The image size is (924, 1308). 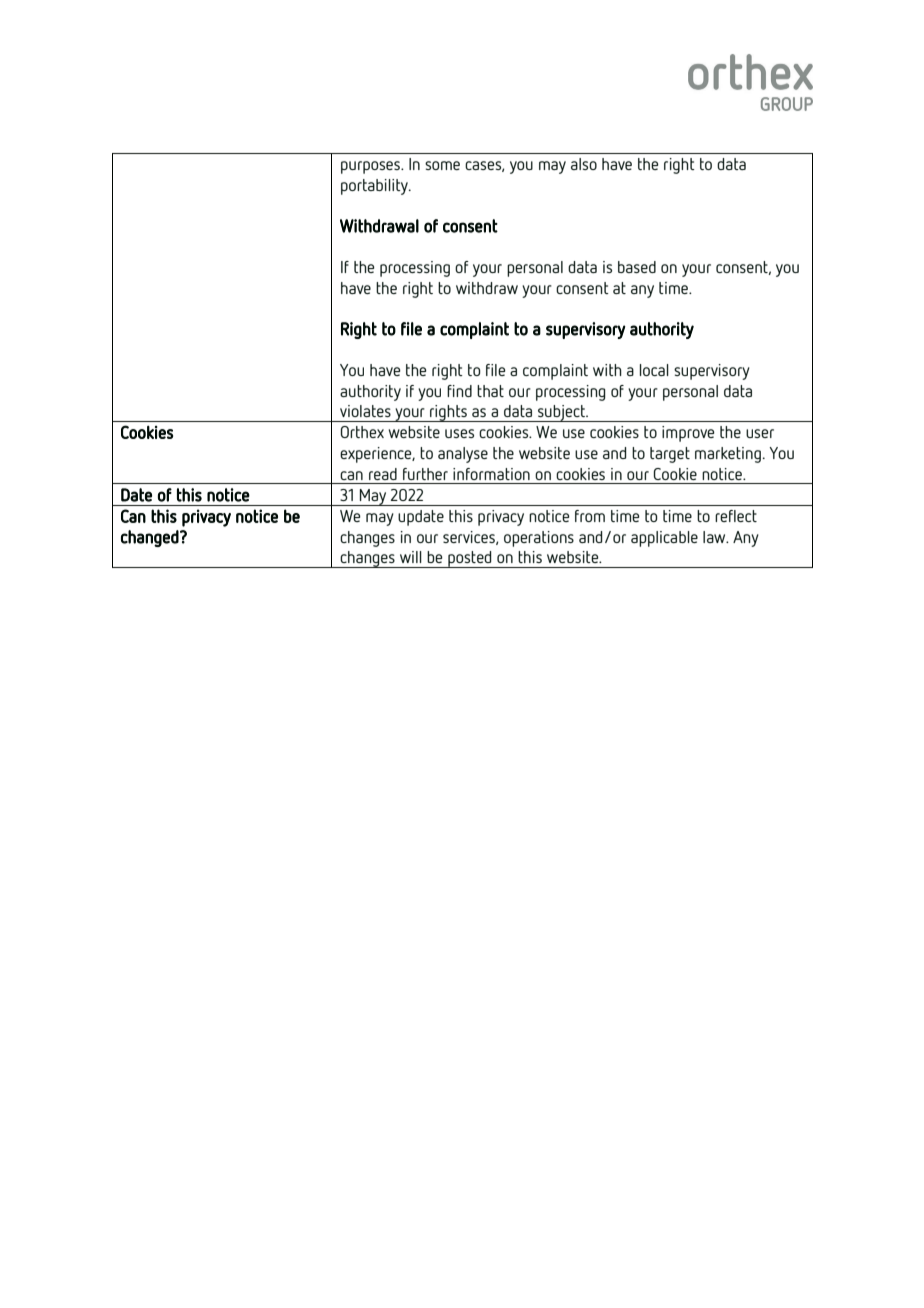 What do you see at coordinates (442, 165) in the page?
I see `some` at bounding box center [442, 165].
